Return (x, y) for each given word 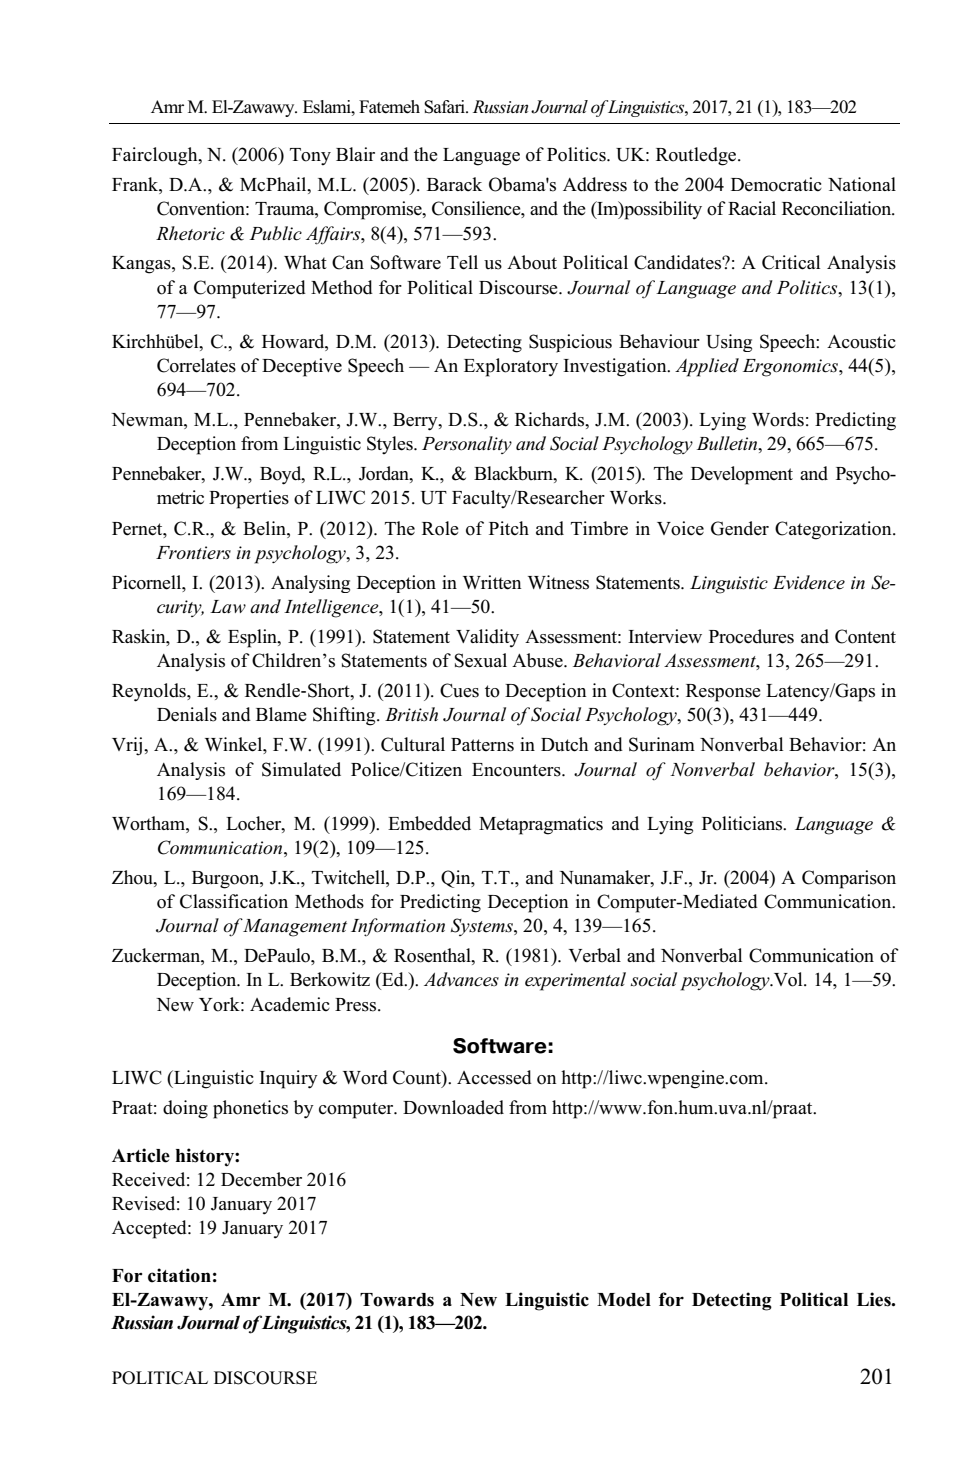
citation (179, 1275)
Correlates (196, 365)
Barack (454, 184)
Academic (290, 1004)
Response (723, 693)
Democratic (776, 184)
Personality (467, 445)
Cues (459, 690)
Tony (310, 156)
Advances (461, 979)
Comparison (849, 879)
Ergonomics (791, 368)
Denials (187, 714)
